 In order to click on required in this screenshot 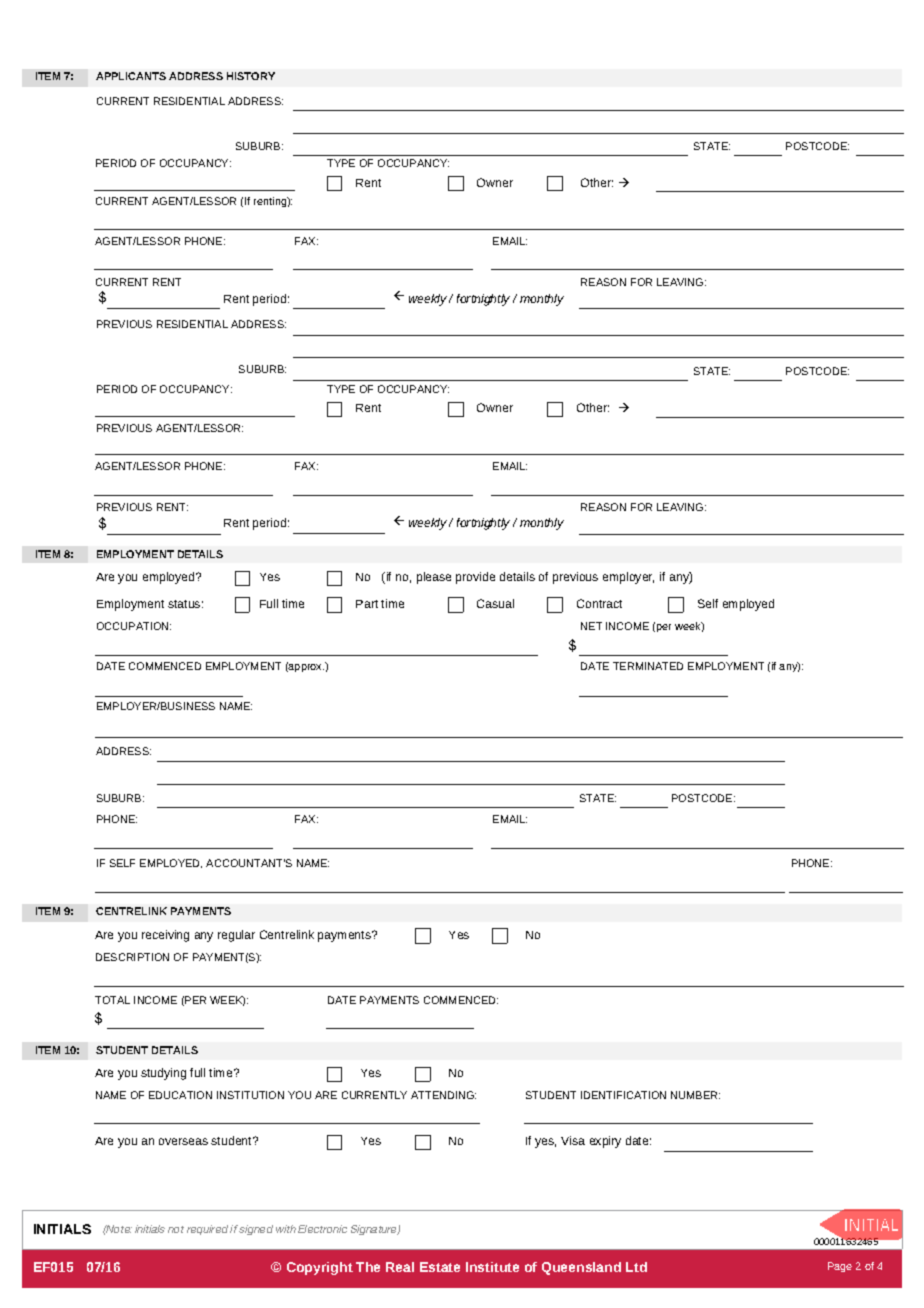, I will do `click(207, 1230)`.
